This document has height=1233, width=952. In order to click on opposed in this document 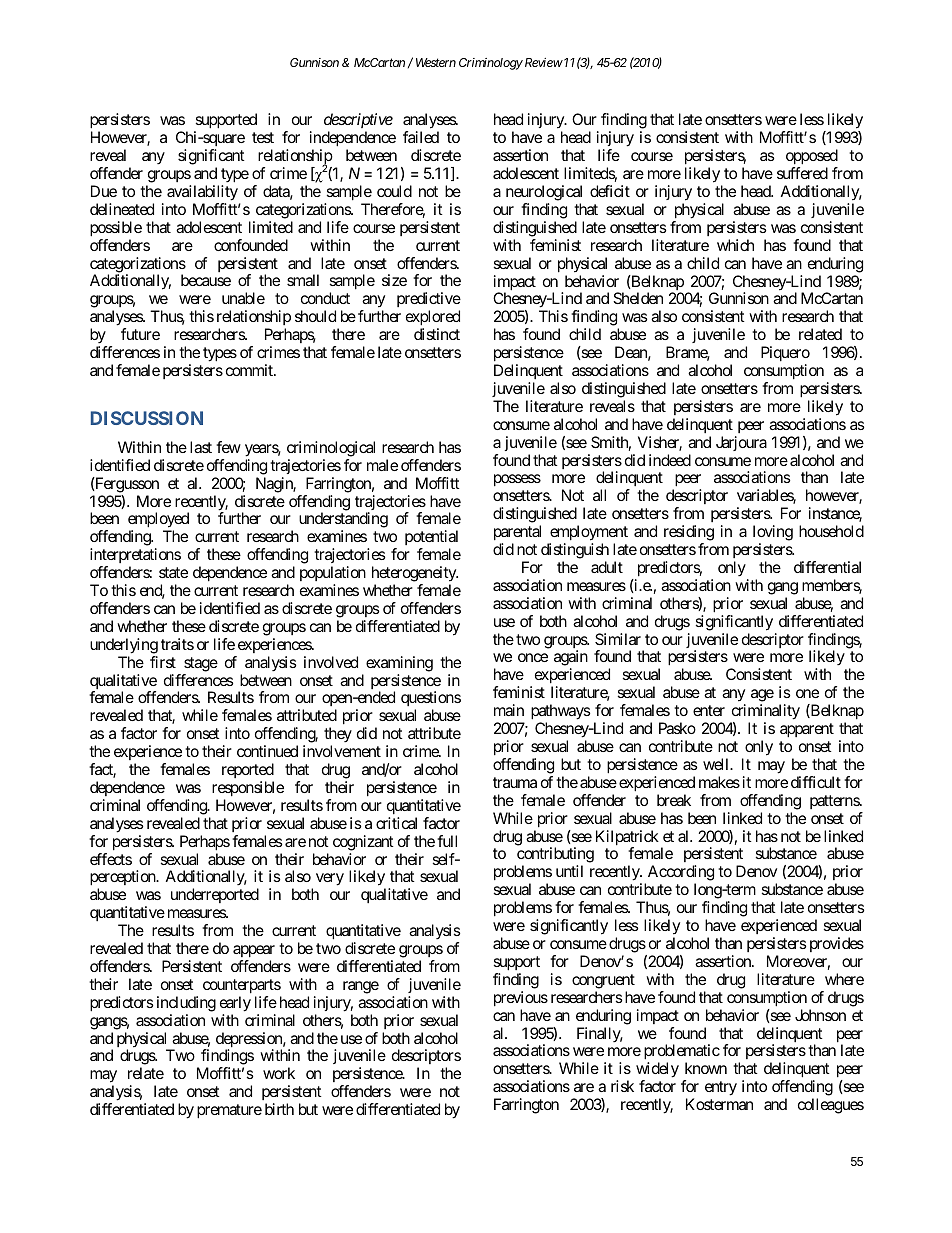, I will do `click(812, 158)`.
